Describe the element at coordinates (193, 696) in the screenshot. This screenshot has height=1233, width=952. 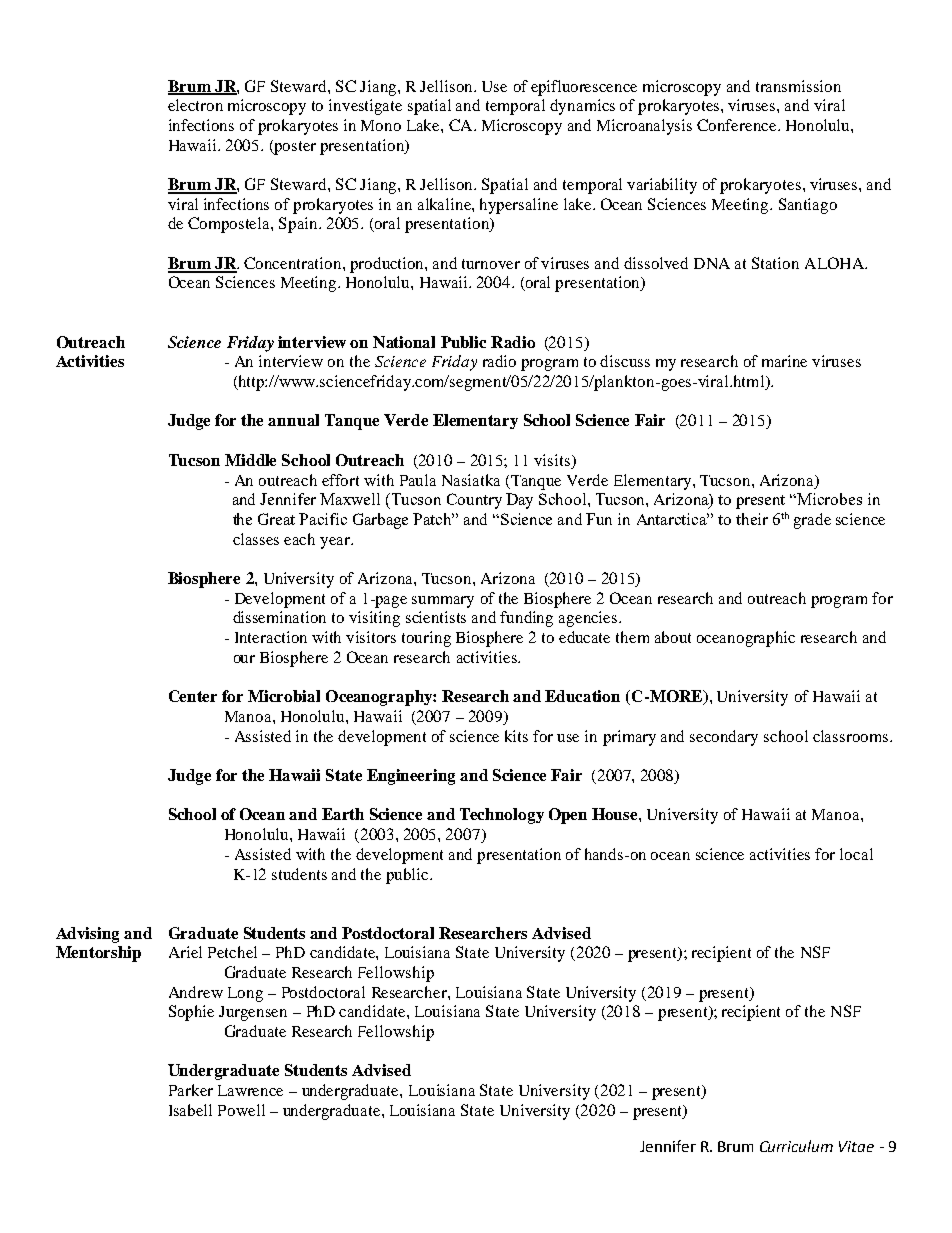
I see `Center` at that location.
